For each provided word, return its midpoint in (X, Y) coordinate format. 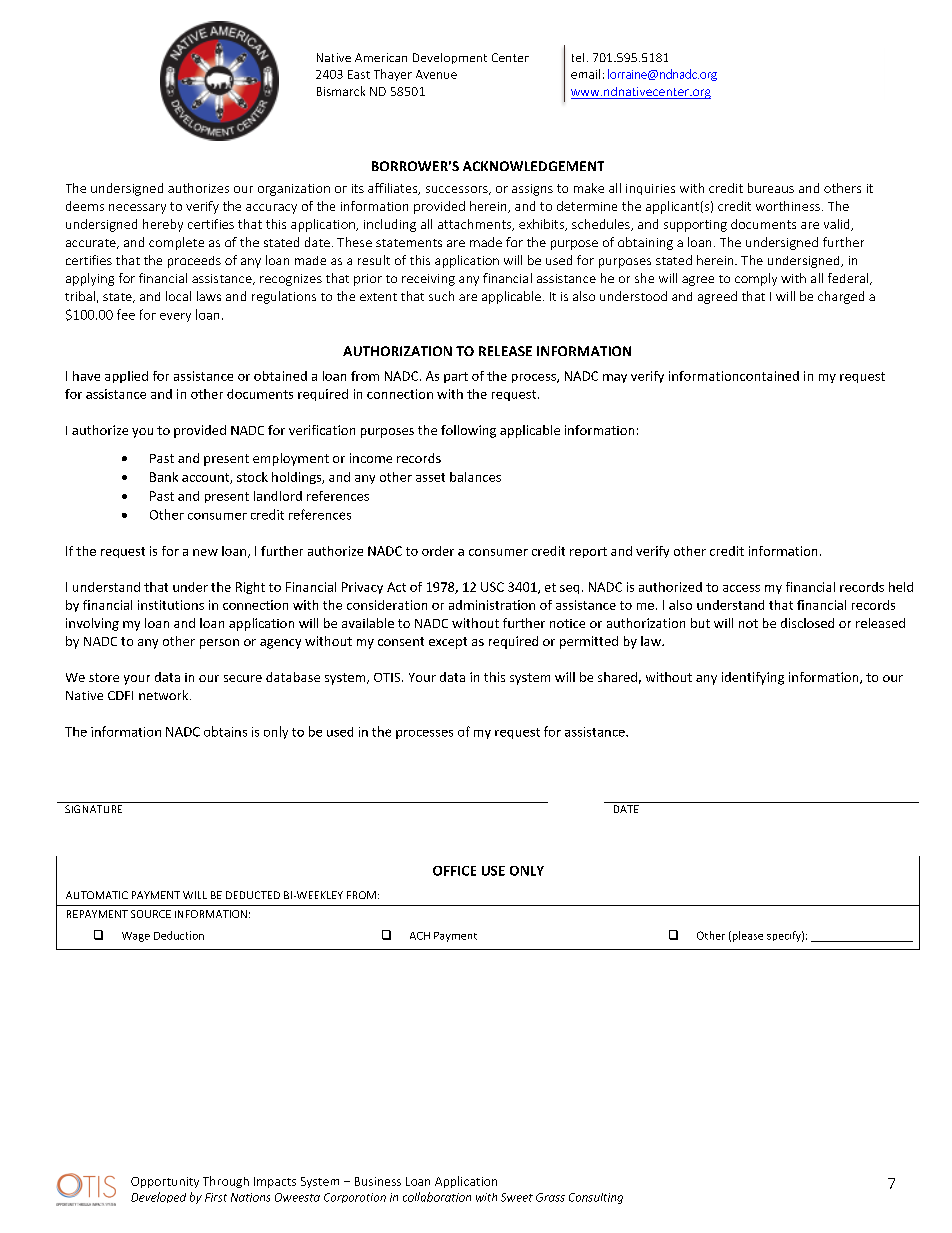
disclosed (807, 623)
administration (492, 605)
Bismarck (341, 91)
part (456, 377)
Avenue (436, 74)
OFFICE (454, 871)
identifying (753, 678)
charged (841, 297)
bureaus (771, 188)
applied (126, 377)
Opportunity (165, 1182)
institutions (171, 605)
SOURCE (151, 914)
